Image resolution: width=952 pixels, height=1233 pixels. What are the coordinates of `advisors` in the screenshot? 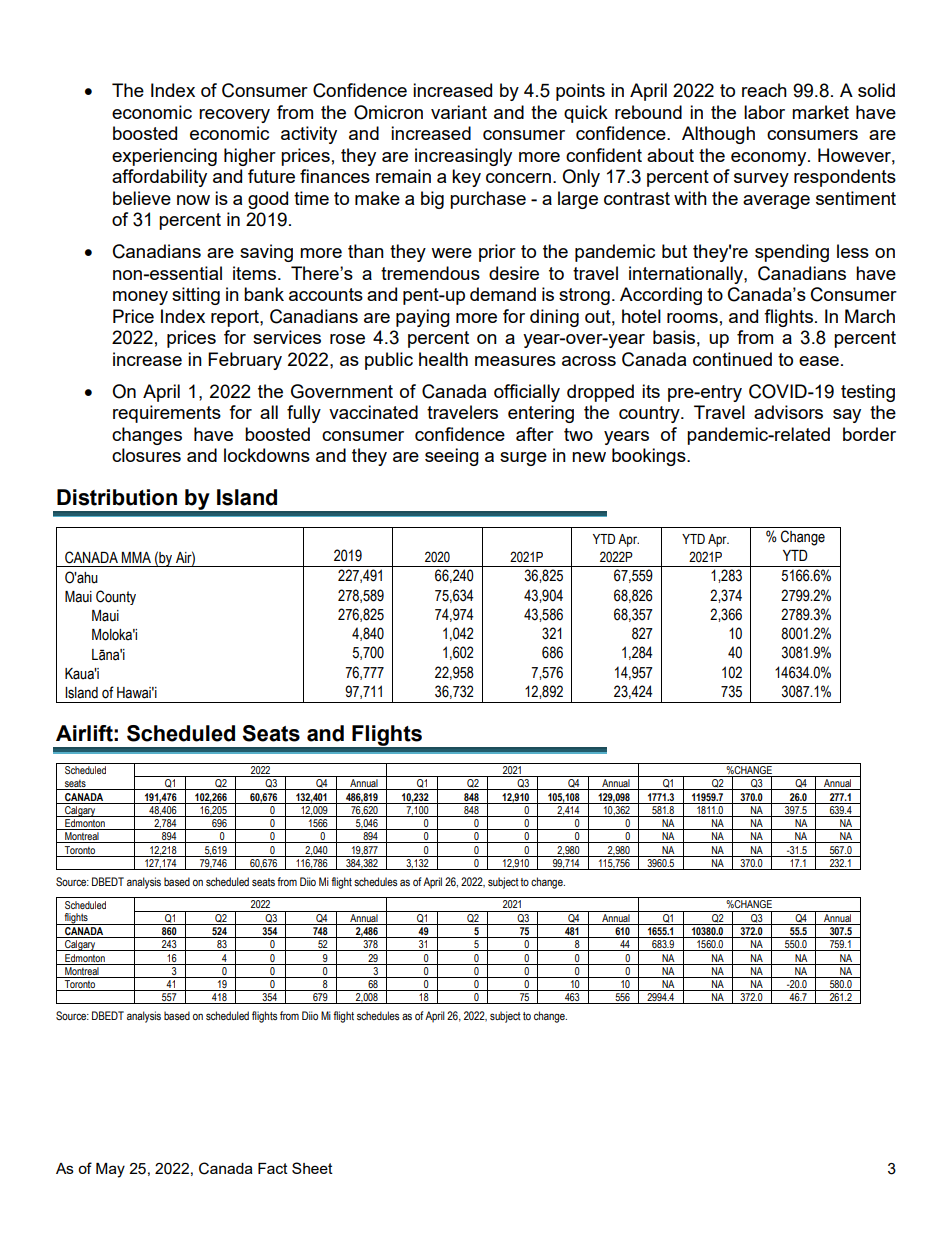 It's located at (788, 412).
